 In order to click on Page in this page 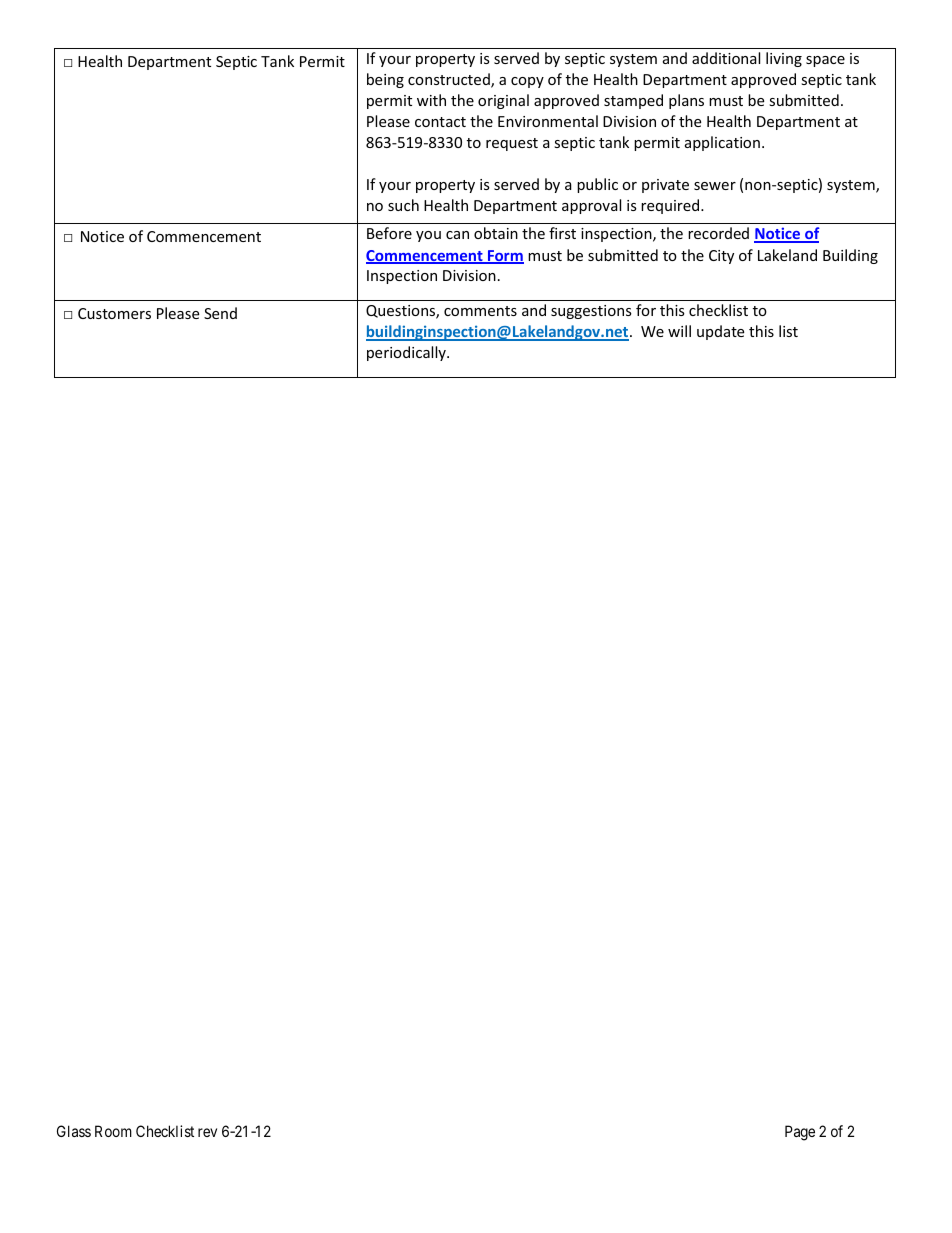, I will do `click(800, 1133)`.
